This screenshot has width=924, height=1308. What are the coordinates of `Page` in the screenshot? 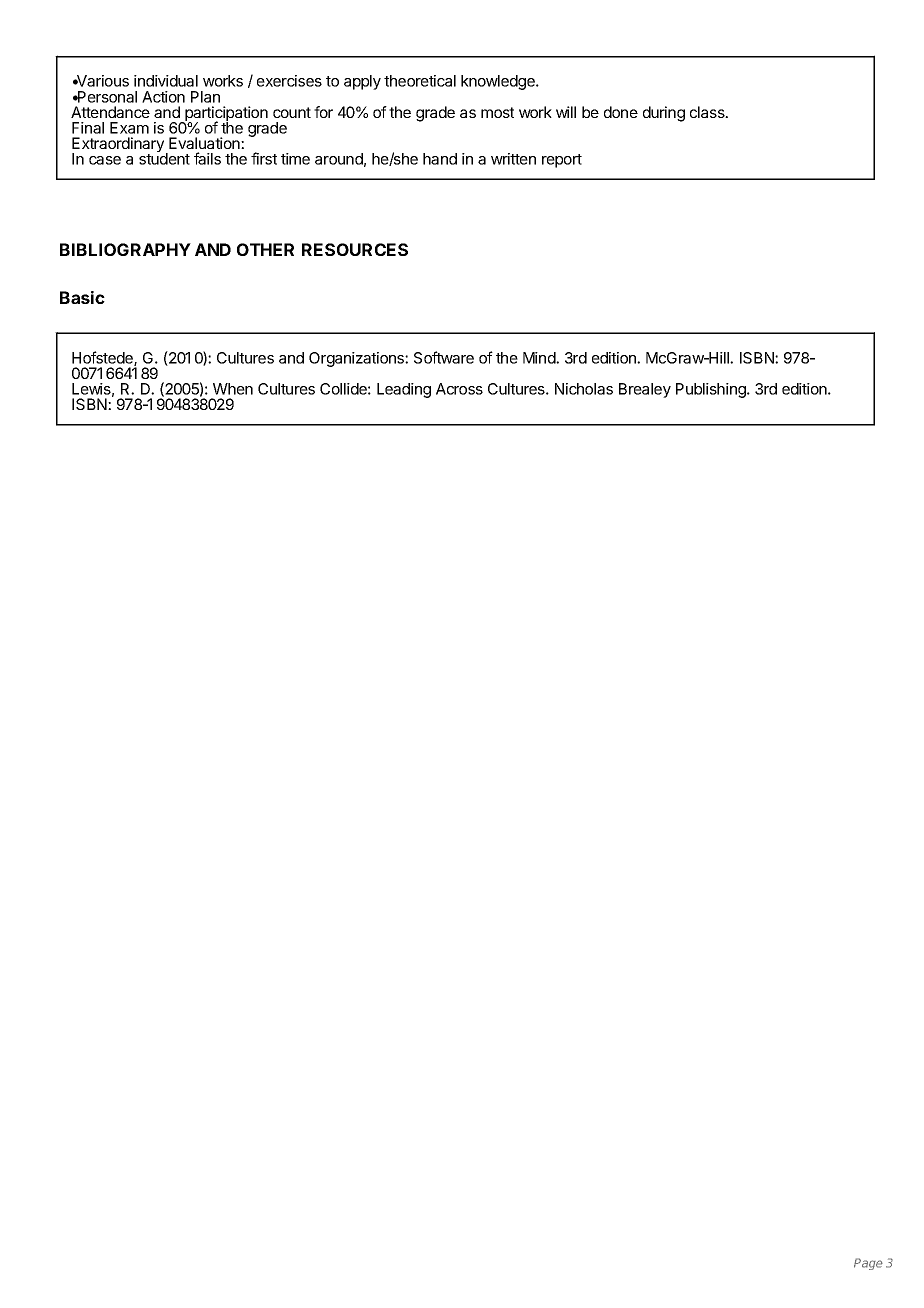 It's located at (868, 1264).
